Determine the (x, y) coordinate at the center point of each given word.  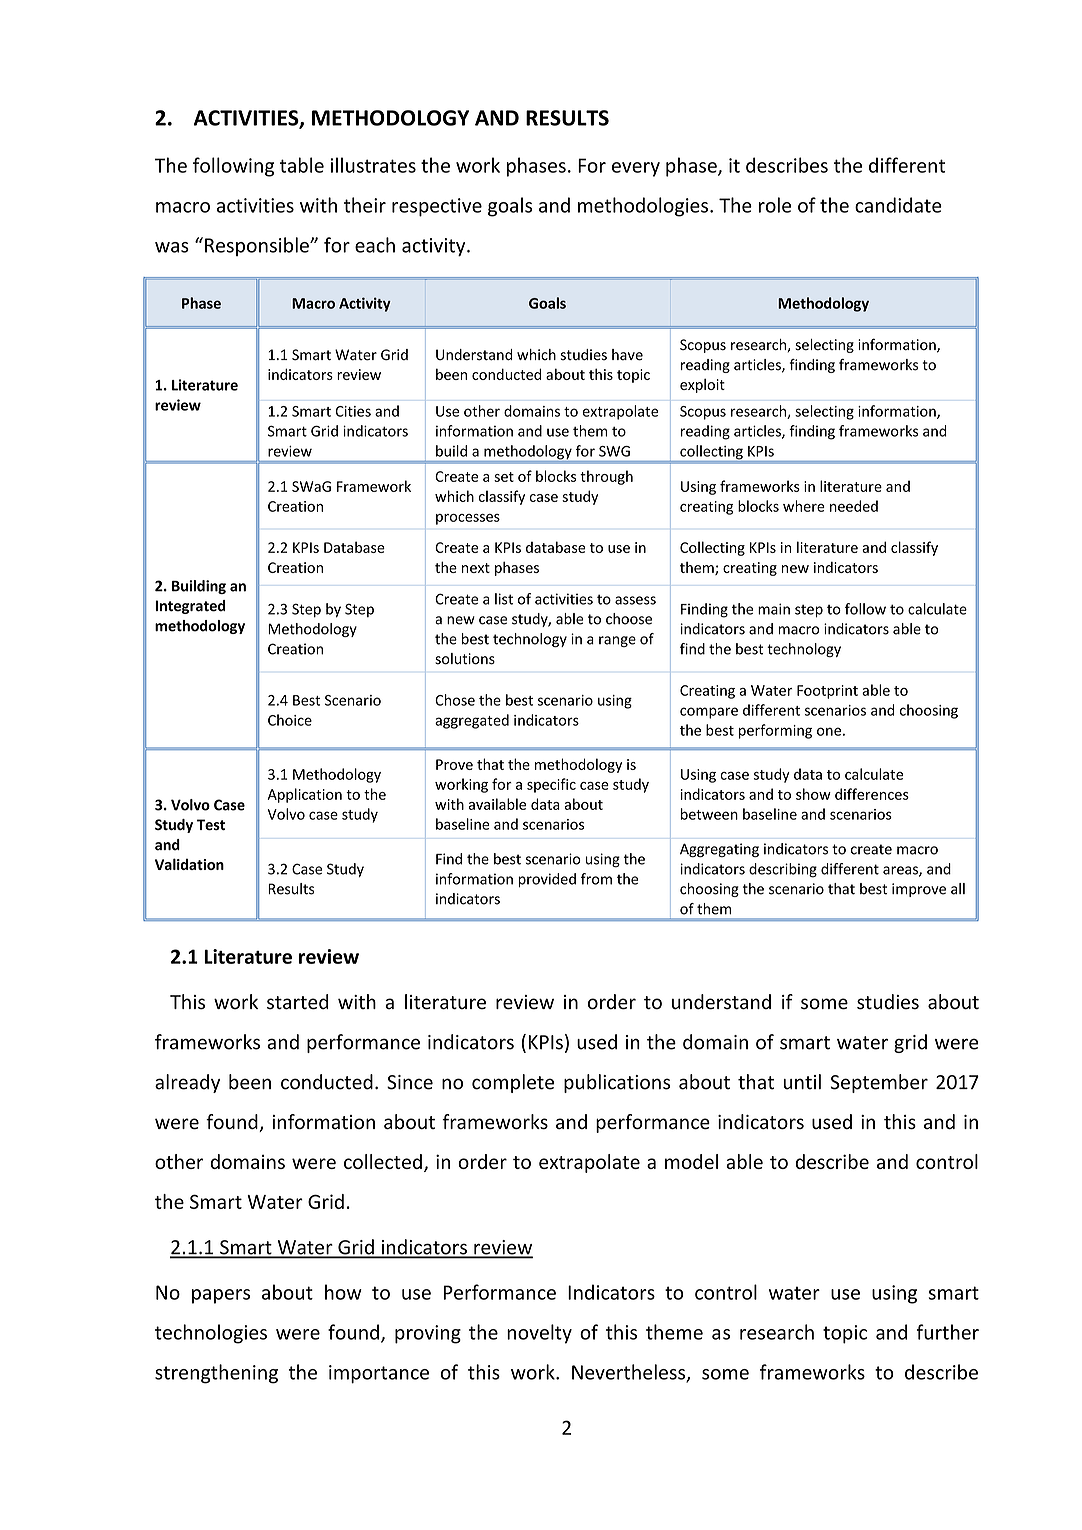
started (297, 1002)
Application (305, 795)
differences (872, 794)
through (606, 477)
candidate (898, 205)
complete (513, 1083)
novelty (539, 1334)
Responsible (258, 246)
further (948, 1332)
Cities (353, 411)
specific (551, 785)
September (879, 1083)
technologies (211, 1334)
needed (854, 506)
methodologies (643, 207)
